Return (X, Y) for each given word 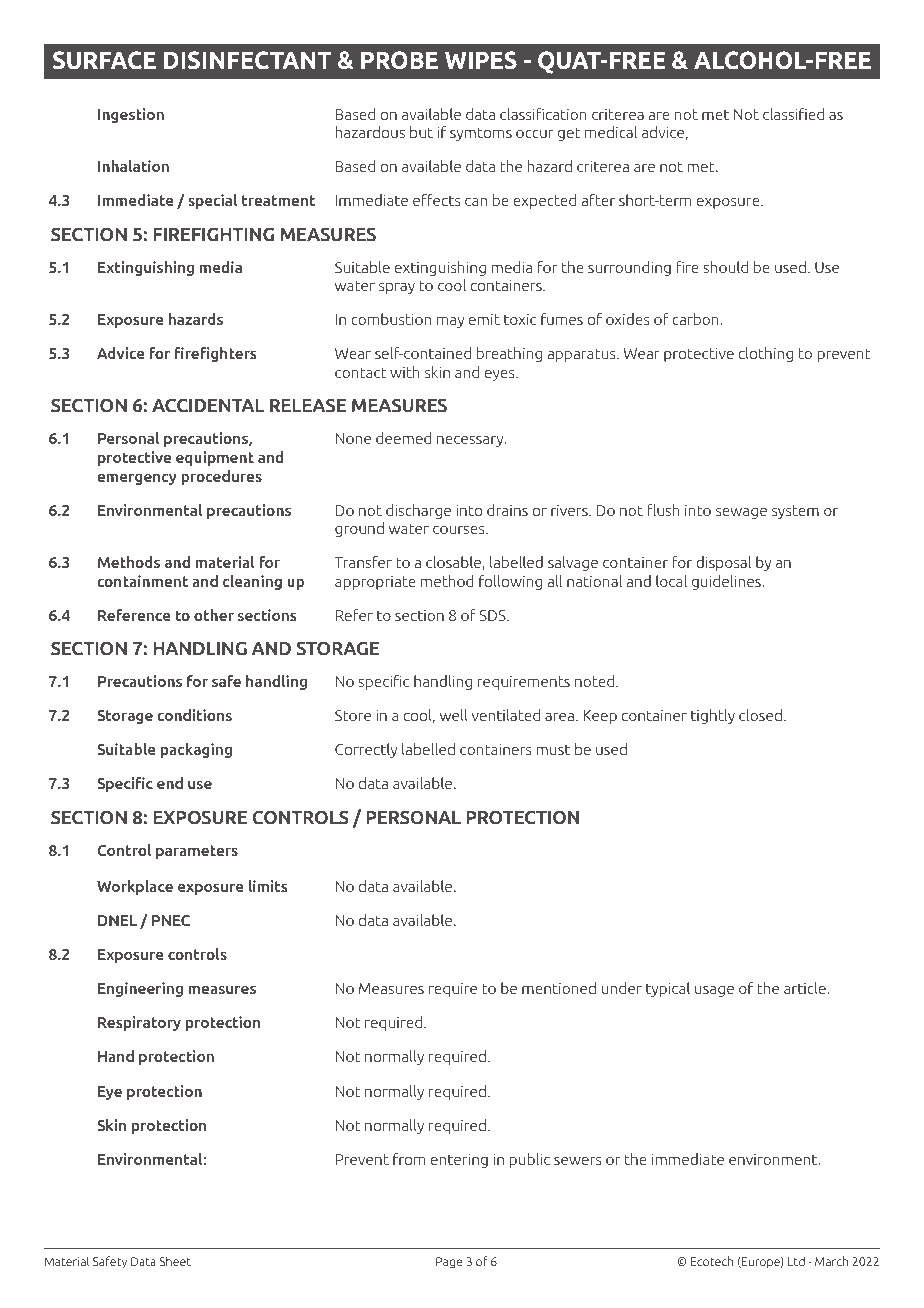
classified (793, 114)
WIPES (481, 60)
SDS (493, 615)
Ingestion (131, 115)
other (214, 615)
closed (760, 715)
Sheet (175, 1261)
